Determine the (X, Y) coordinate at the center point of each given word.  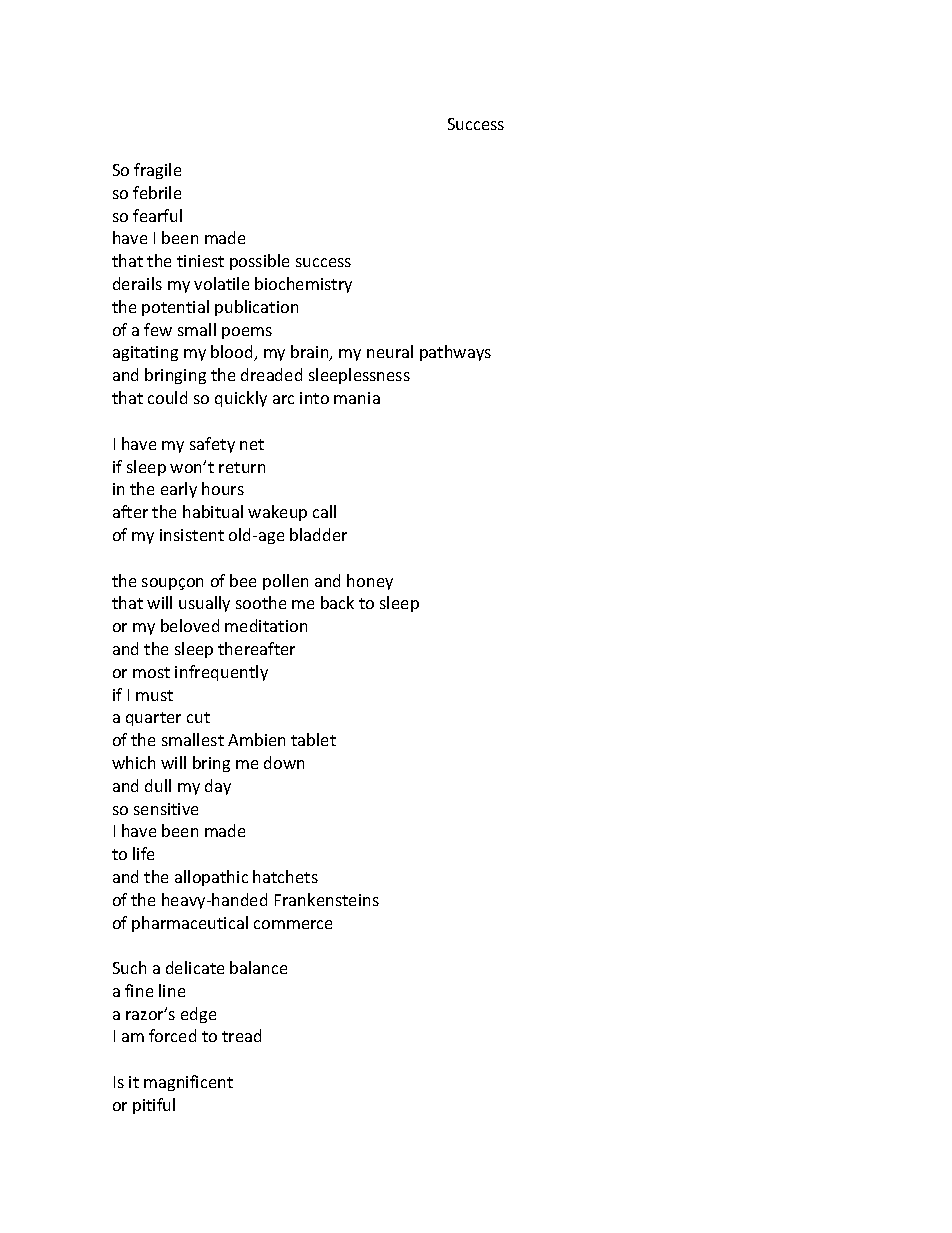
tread (241, 1035)
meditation (266, 625)
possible (259, 262)
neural (390, 351)
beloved (190, 625)
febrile (157, 192)
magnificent (188, 1083)
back (337, 602)
